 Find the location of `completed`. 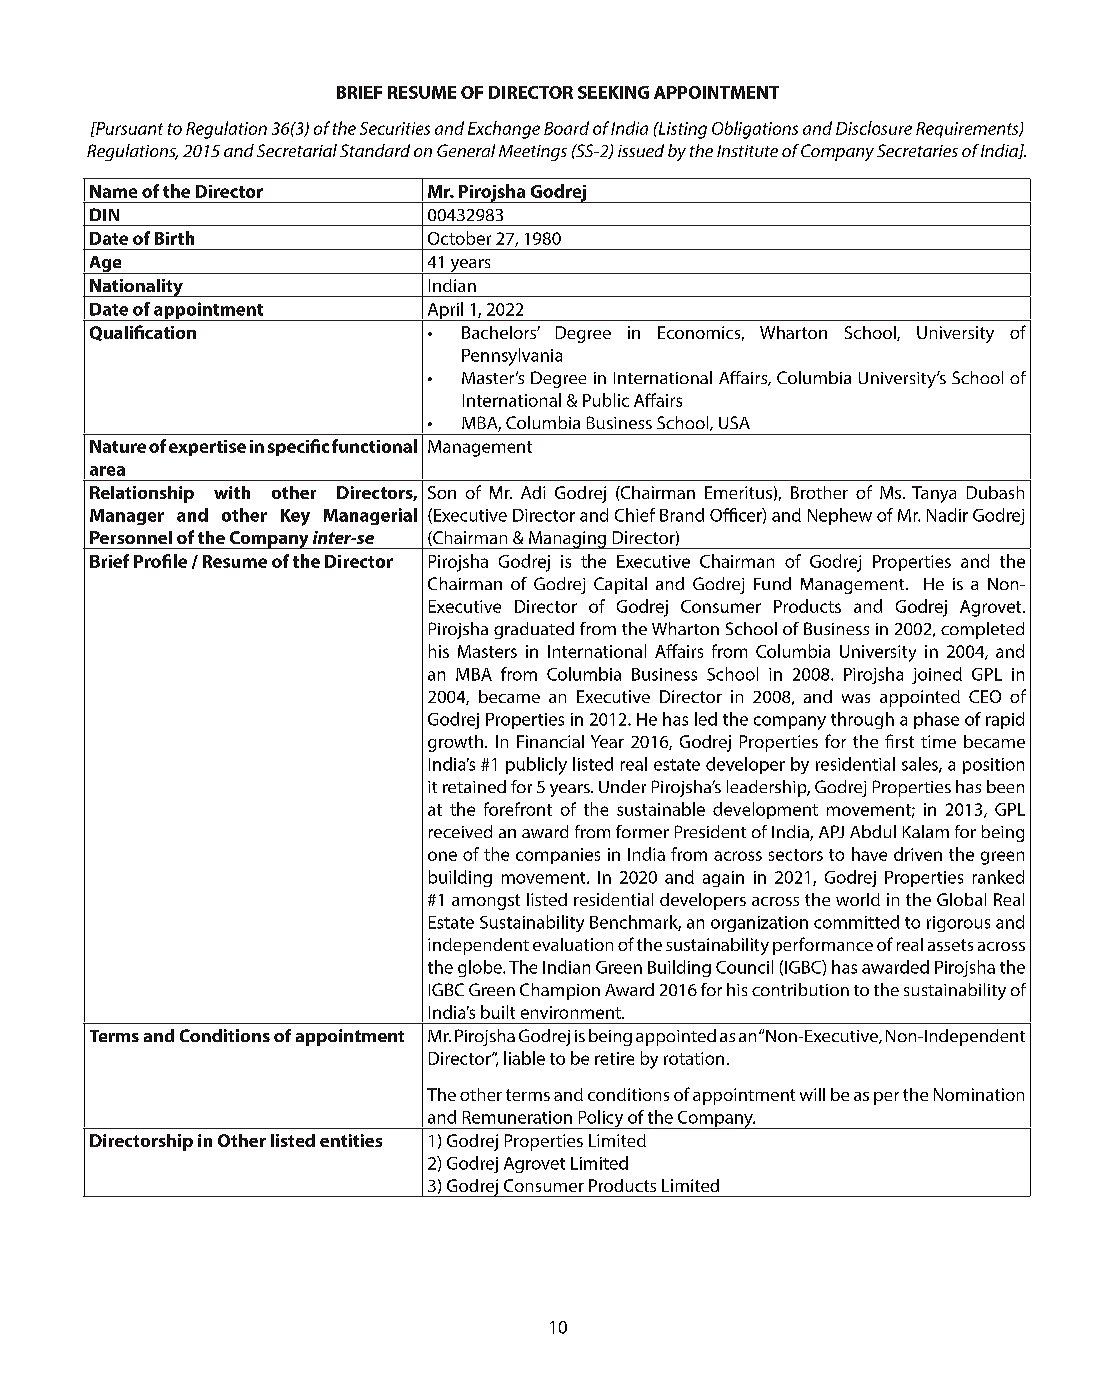

completed is located at coordinates (982, 630).
